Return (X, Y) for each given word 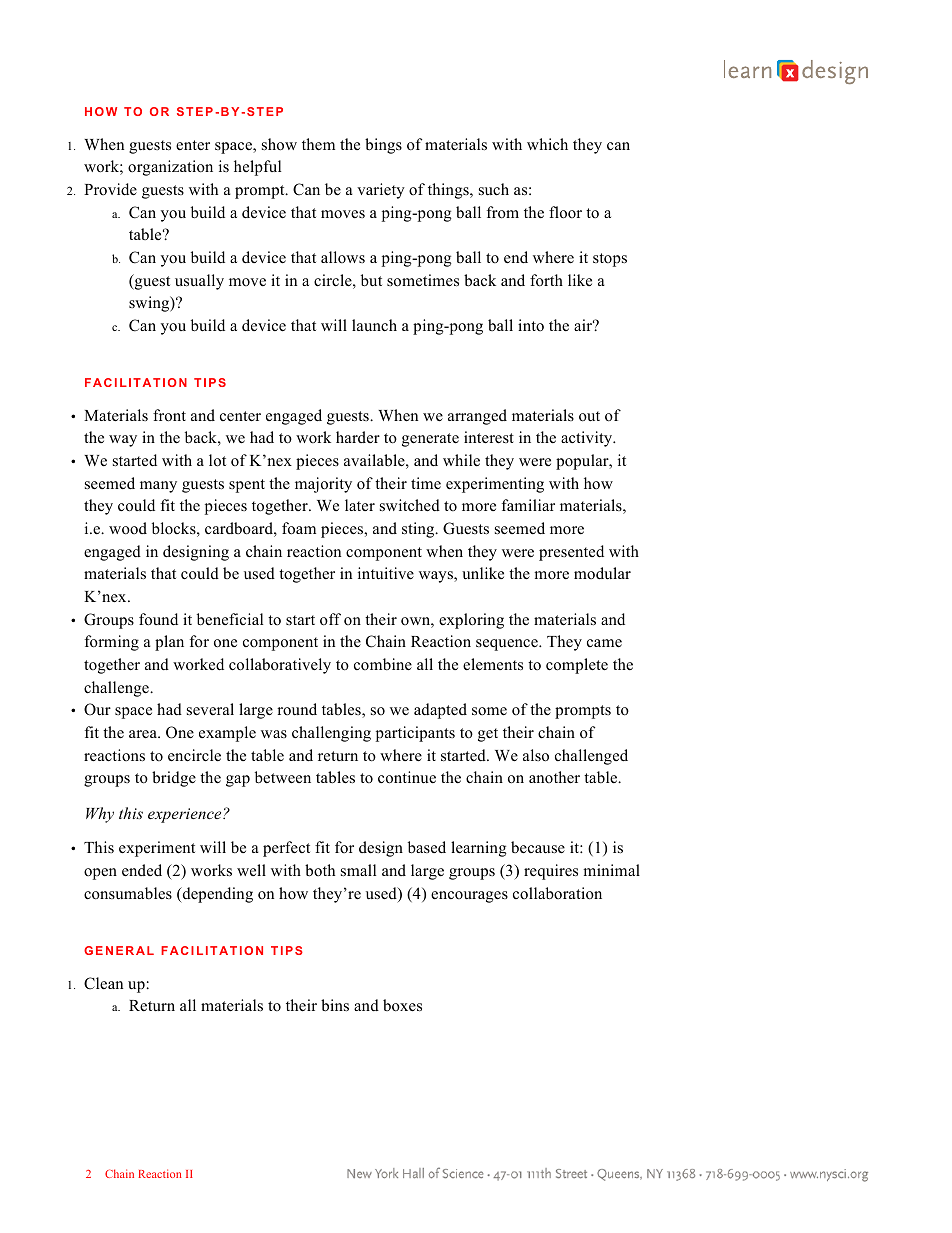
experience (186, 815)
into (531, 325)
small (358, 870)
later (360, 505)
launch (374, 325)
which (547, 144)
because (538, 847)
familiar (528, 505)
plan (169, 643)
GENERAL (119, 950)
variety (381, 191)
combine (383, 664)
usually (199, 282)
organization (170, 168)
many (158, 487)
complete (577, 666)
